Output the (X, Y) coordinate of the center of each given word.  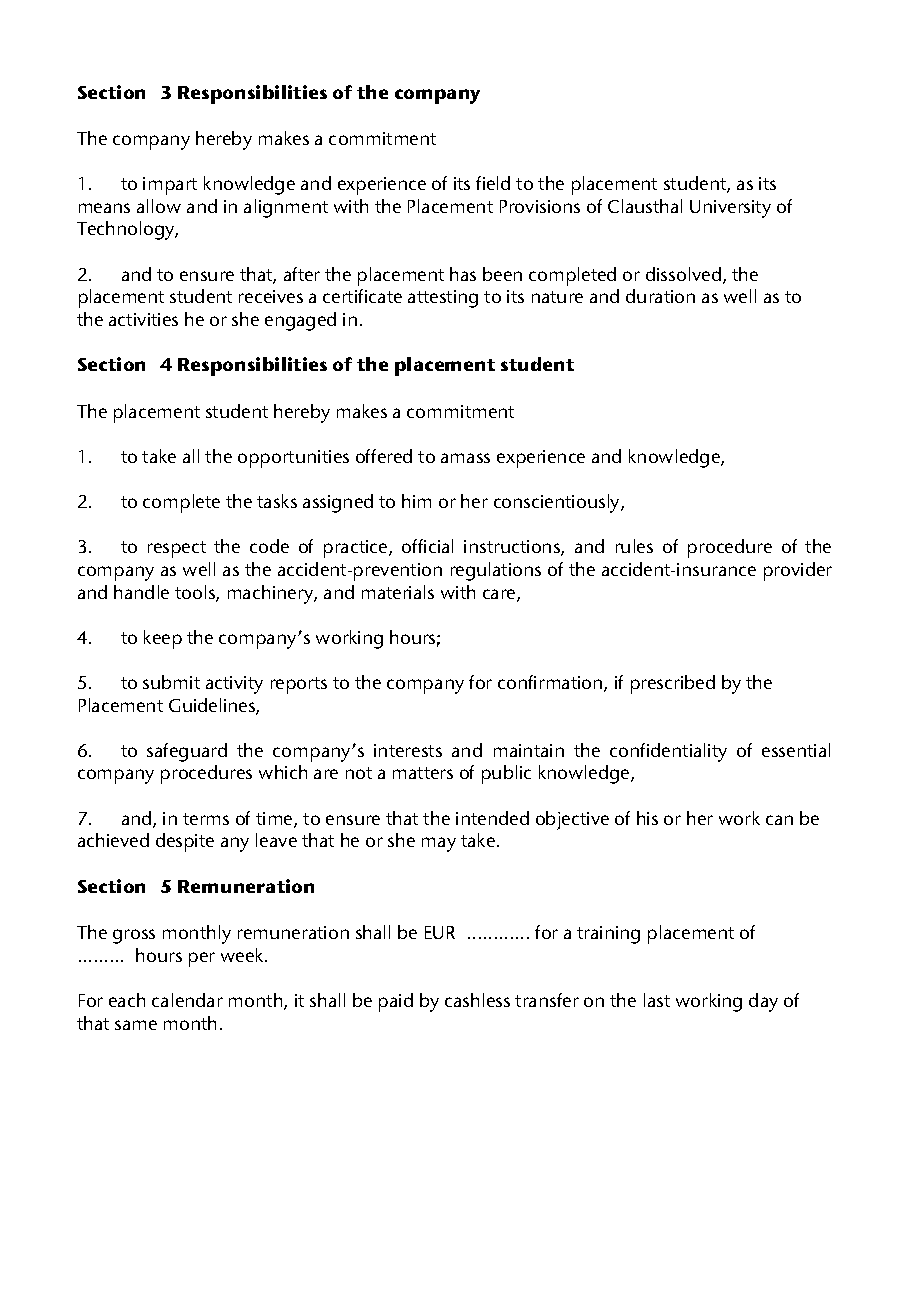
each (127, 1000)
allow (159, 206)
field (493, 183)
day (763, 1002)
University (730, 209)
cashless (477, 1000)
